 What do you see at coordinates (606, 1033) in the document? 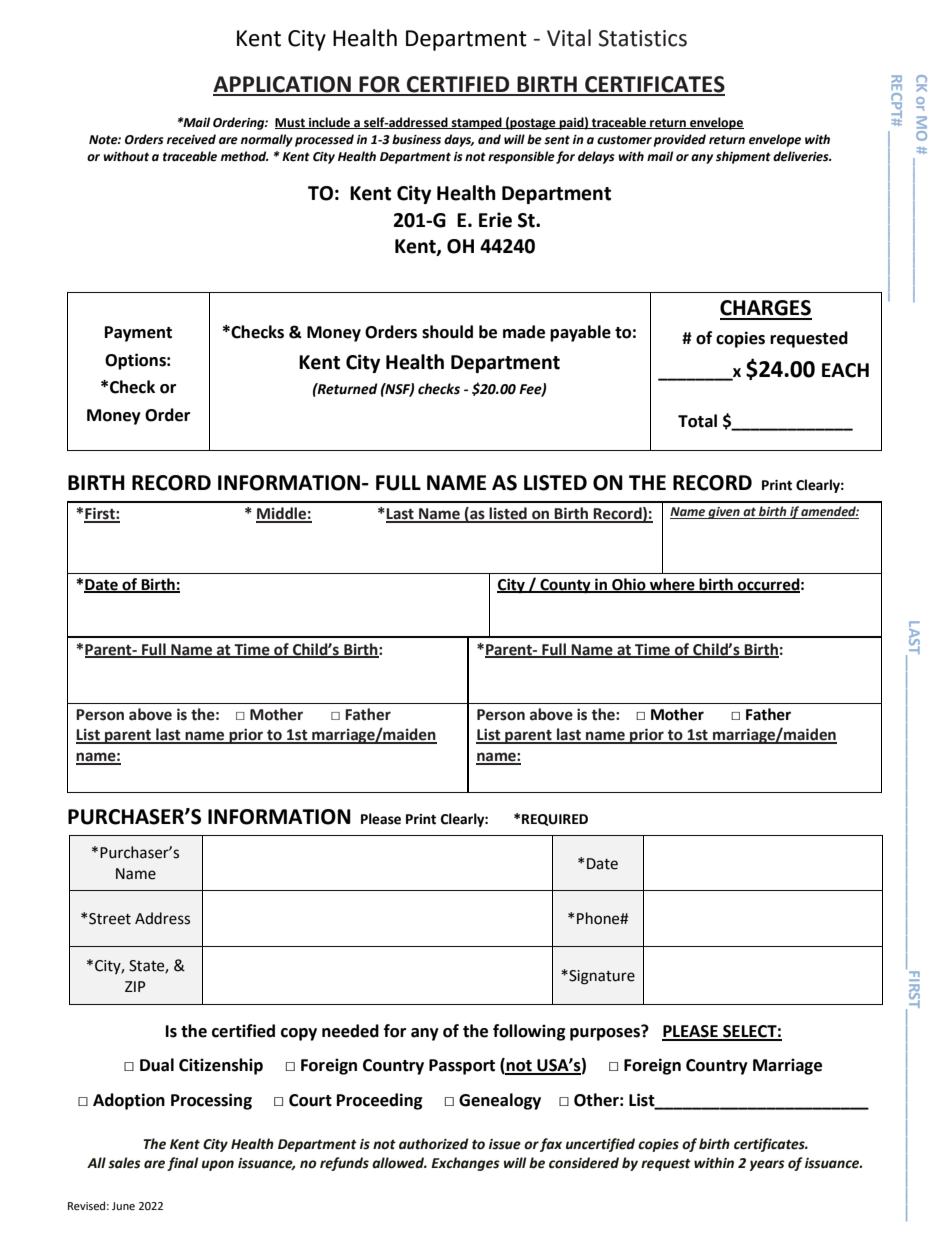
I see `purposes` at bounding box center [606, 1033].
